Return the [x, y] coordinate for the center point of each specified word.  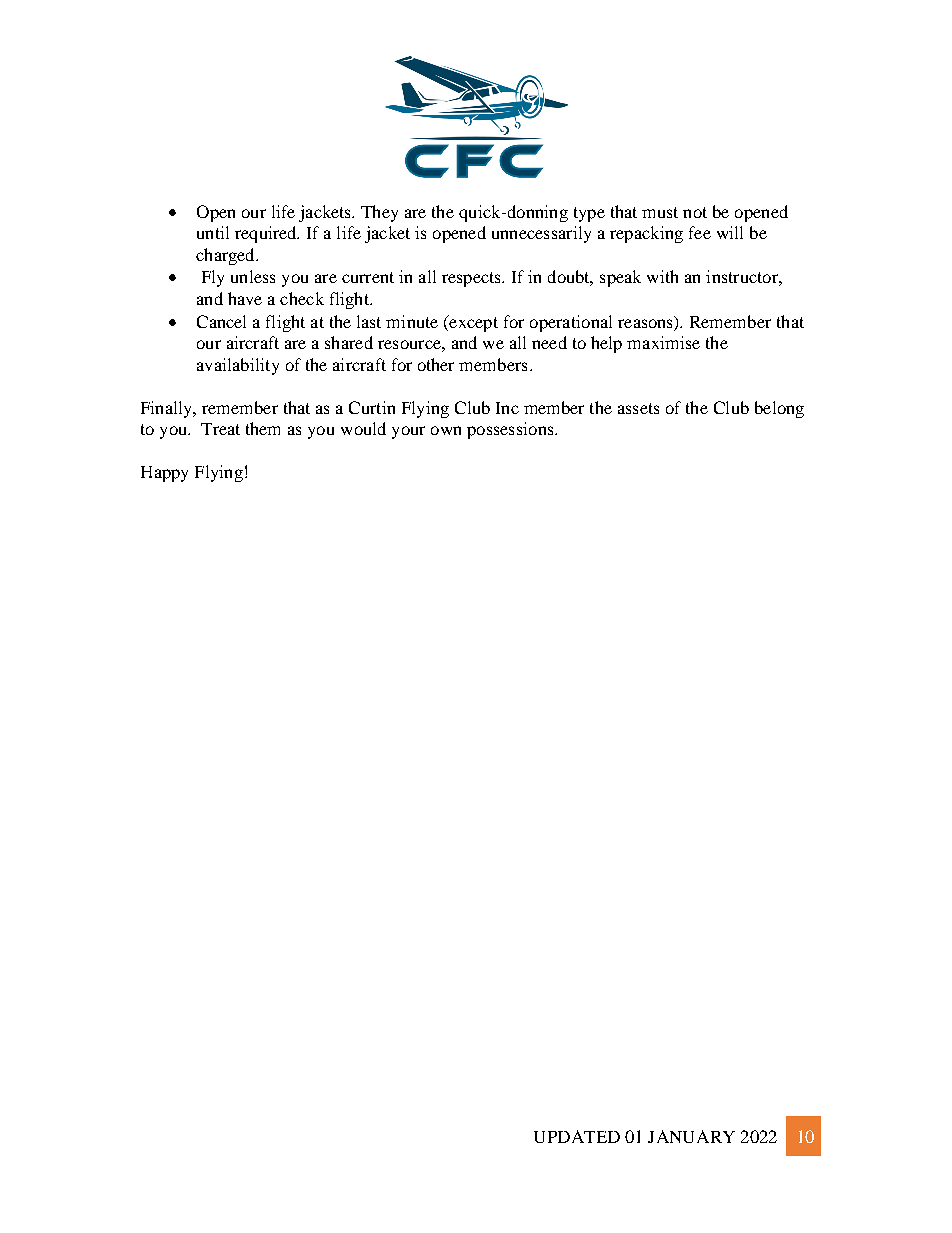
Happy [164, 474]
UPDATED [577, 1136]
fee [700, 232]
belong [779, 409]
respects [472, 279]
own [446, 430]
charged [226, 256]
